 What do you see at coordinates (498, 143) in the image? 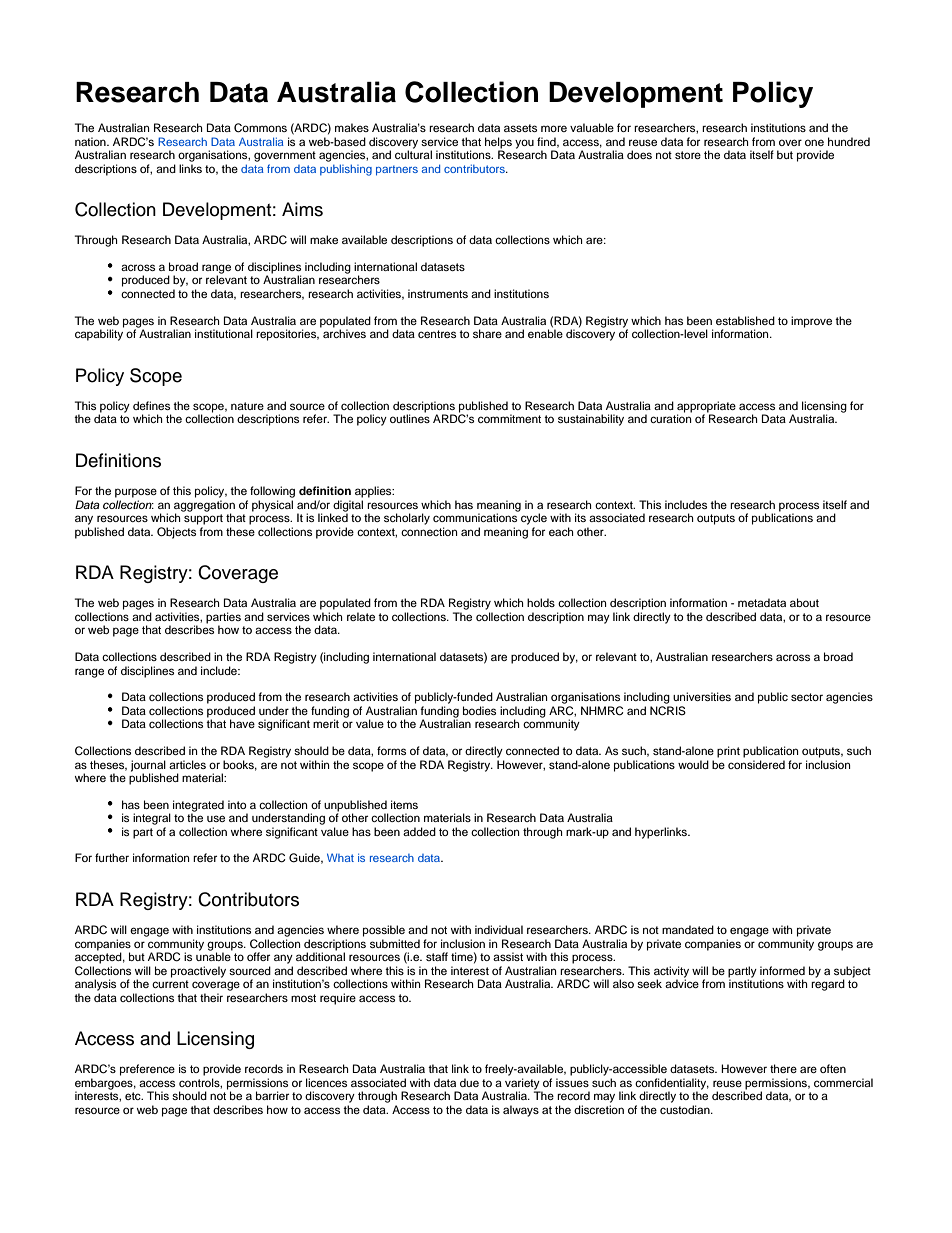
I see `helps` at bounding box center [498, 143].
